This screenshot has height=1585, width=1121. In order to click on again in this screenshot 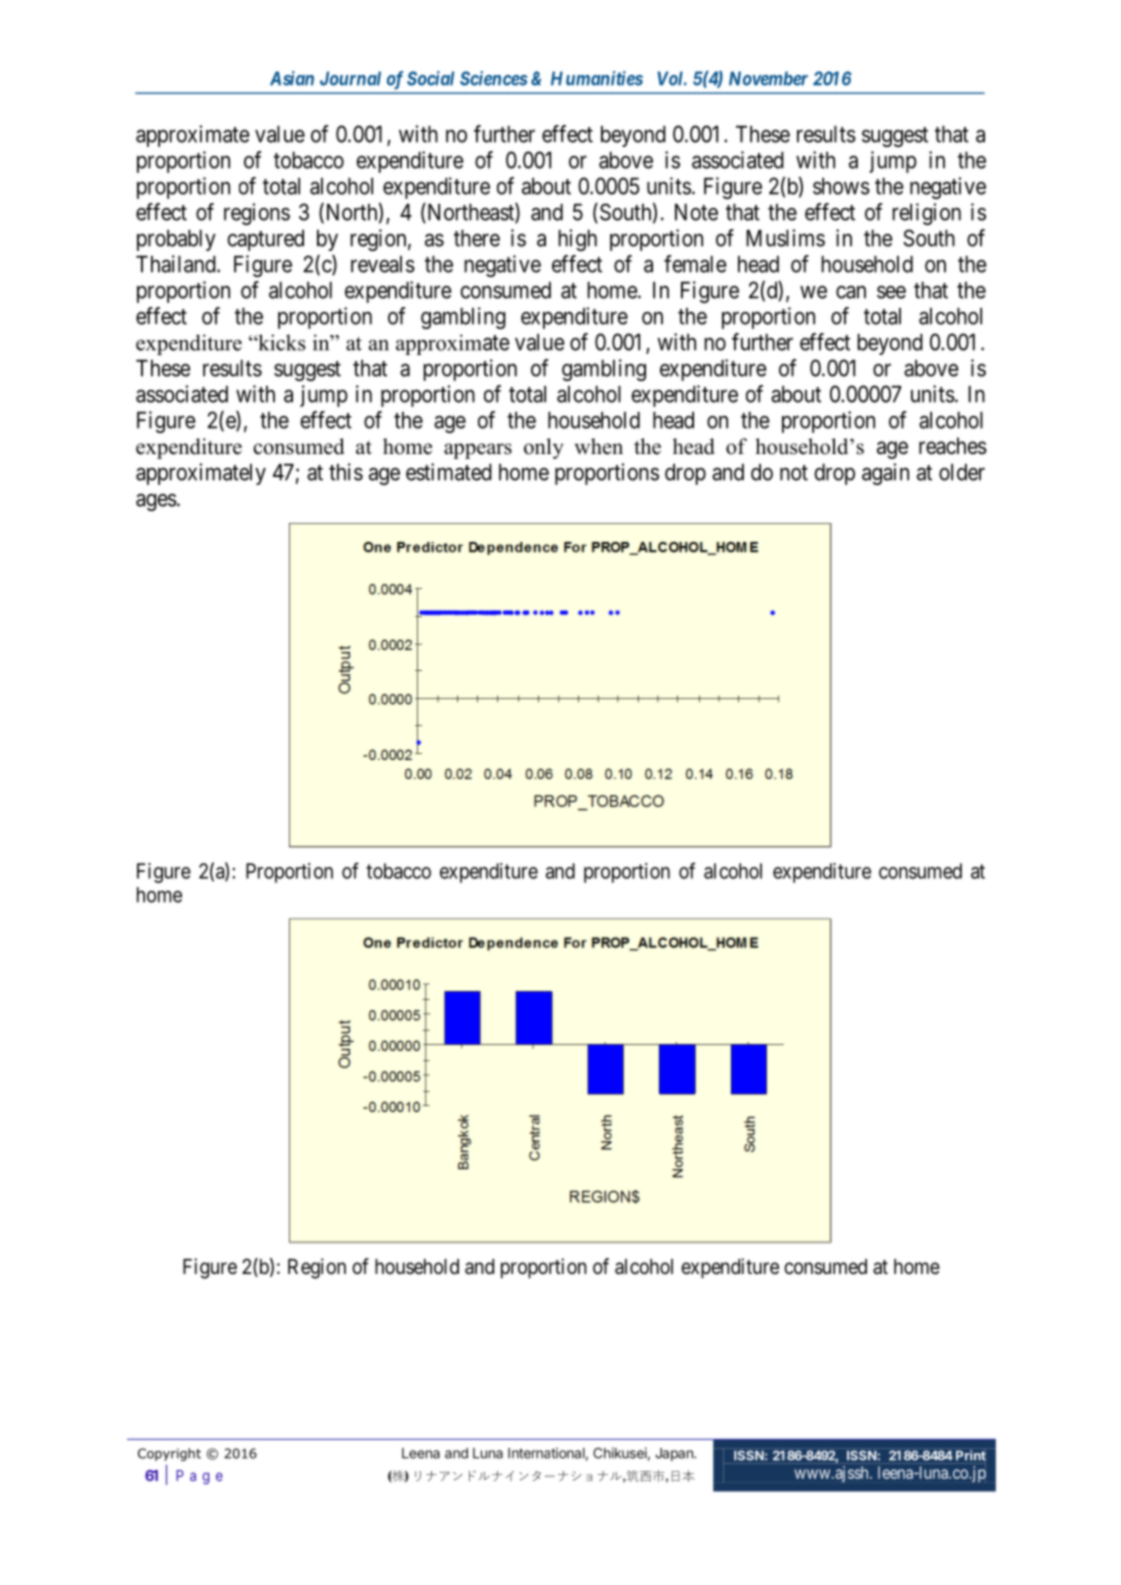, I will do `click(885, 474)`.
